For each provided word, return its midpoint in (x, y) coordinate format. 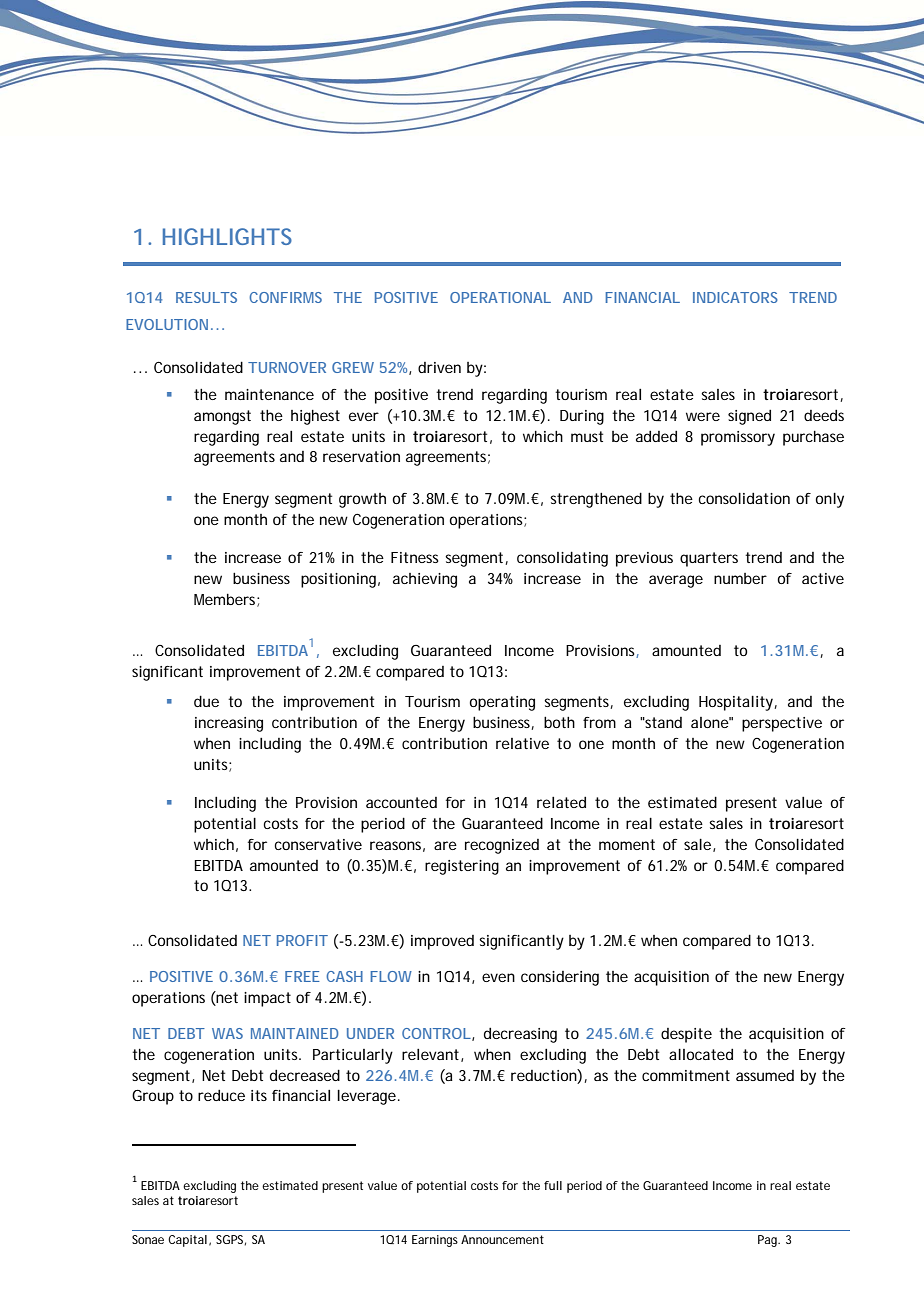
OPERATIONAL (500, 297)
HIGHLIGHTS (227, 236)
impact (267, 999)
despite (686, 1035)
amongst (222, 417)
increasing (229, 724)
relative (522, 743)
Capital (187, 1241)
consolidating (562, 559)
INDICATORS (735, 297)
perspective (782, 724)
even (498, 977)
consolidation (744, 498)
